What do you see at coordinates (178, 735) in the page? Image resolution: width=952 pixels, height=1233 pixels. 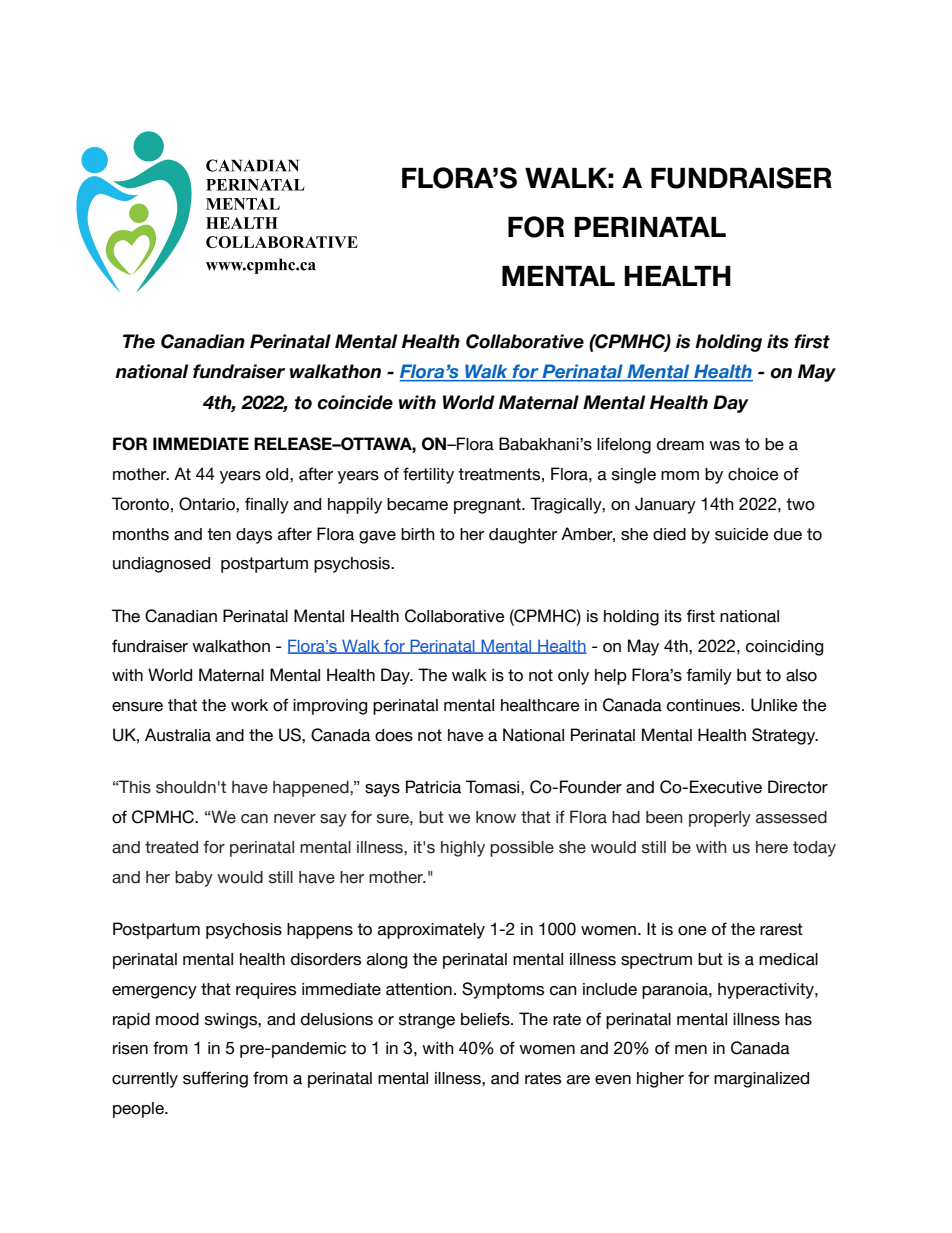 I see `Australia` at bounding box center [178, 735].
